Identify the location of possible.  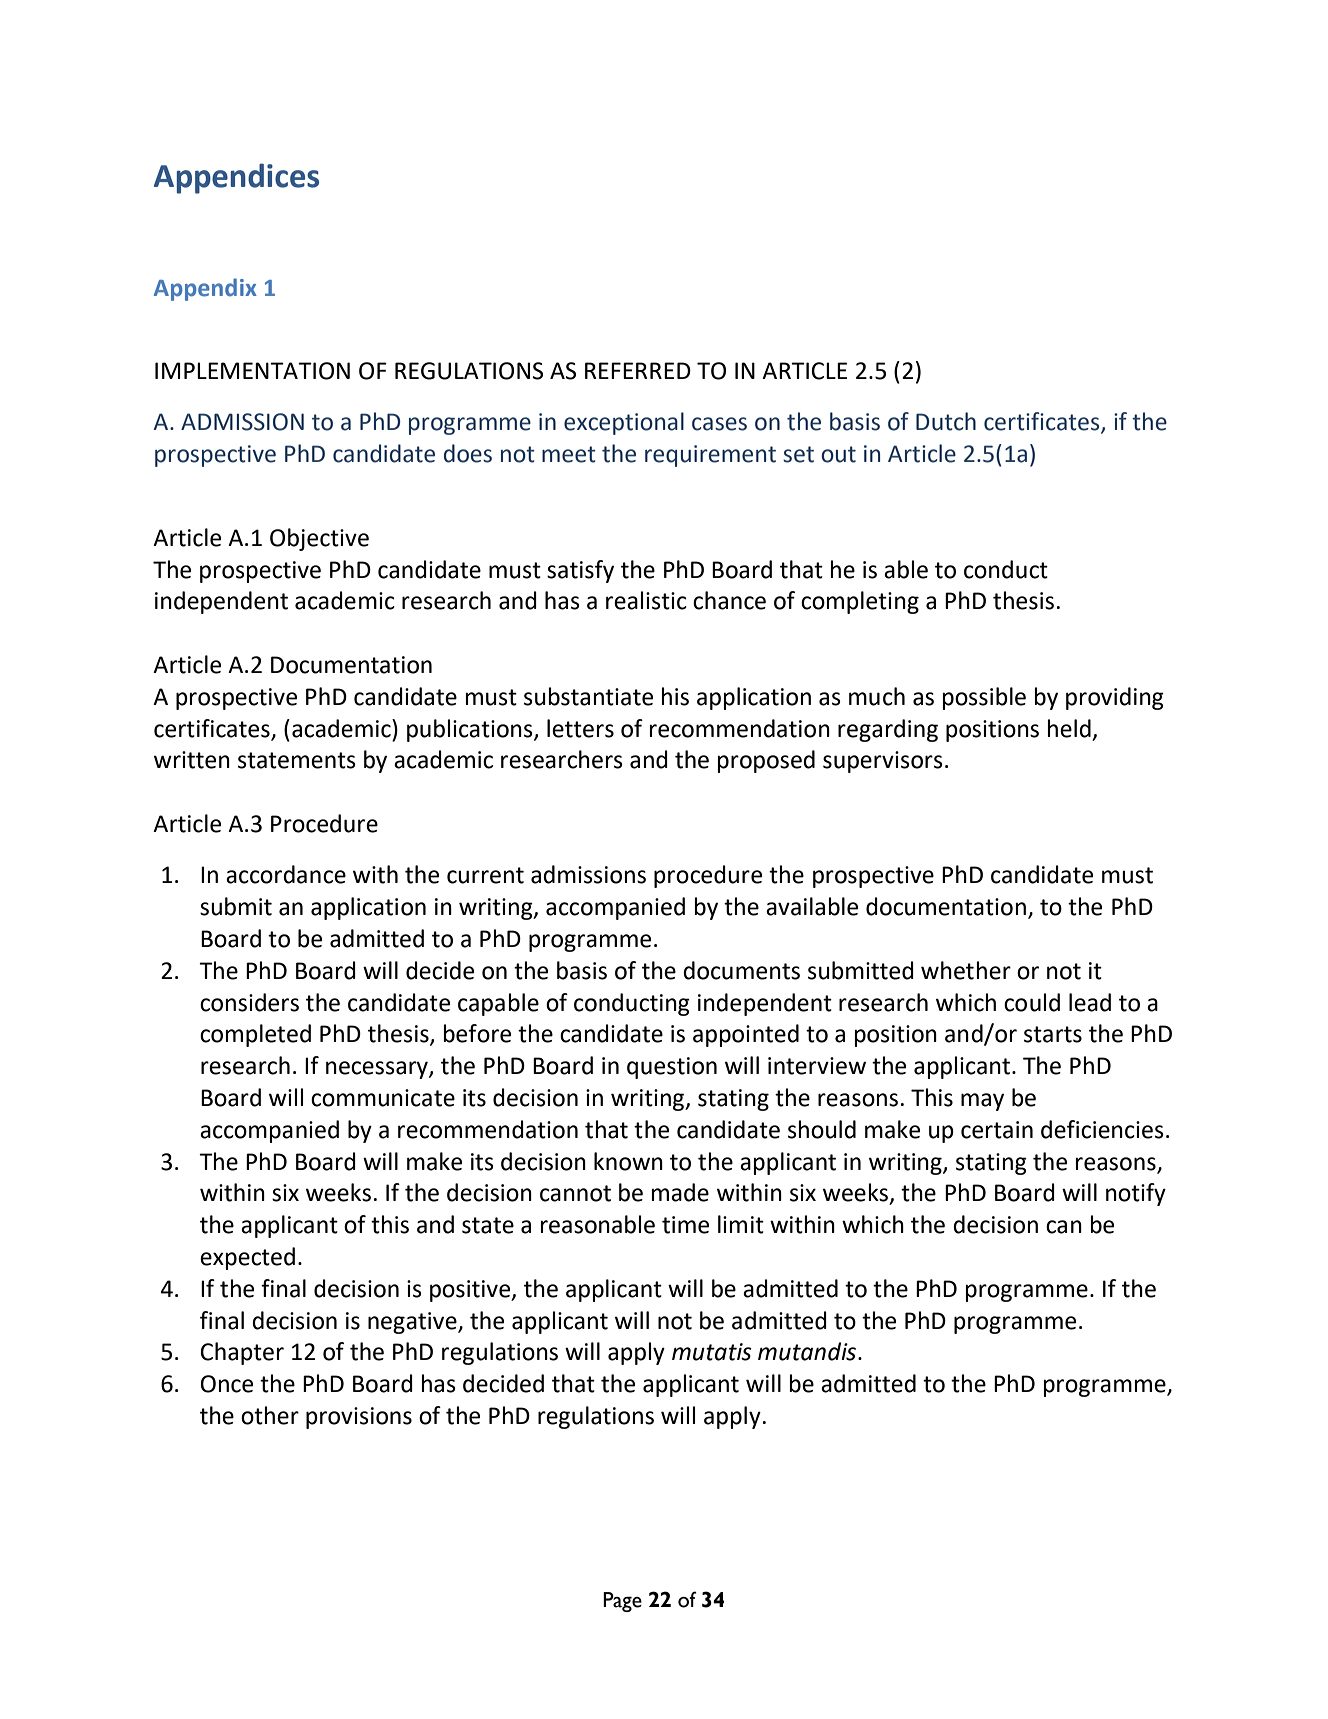
(984, 698).
